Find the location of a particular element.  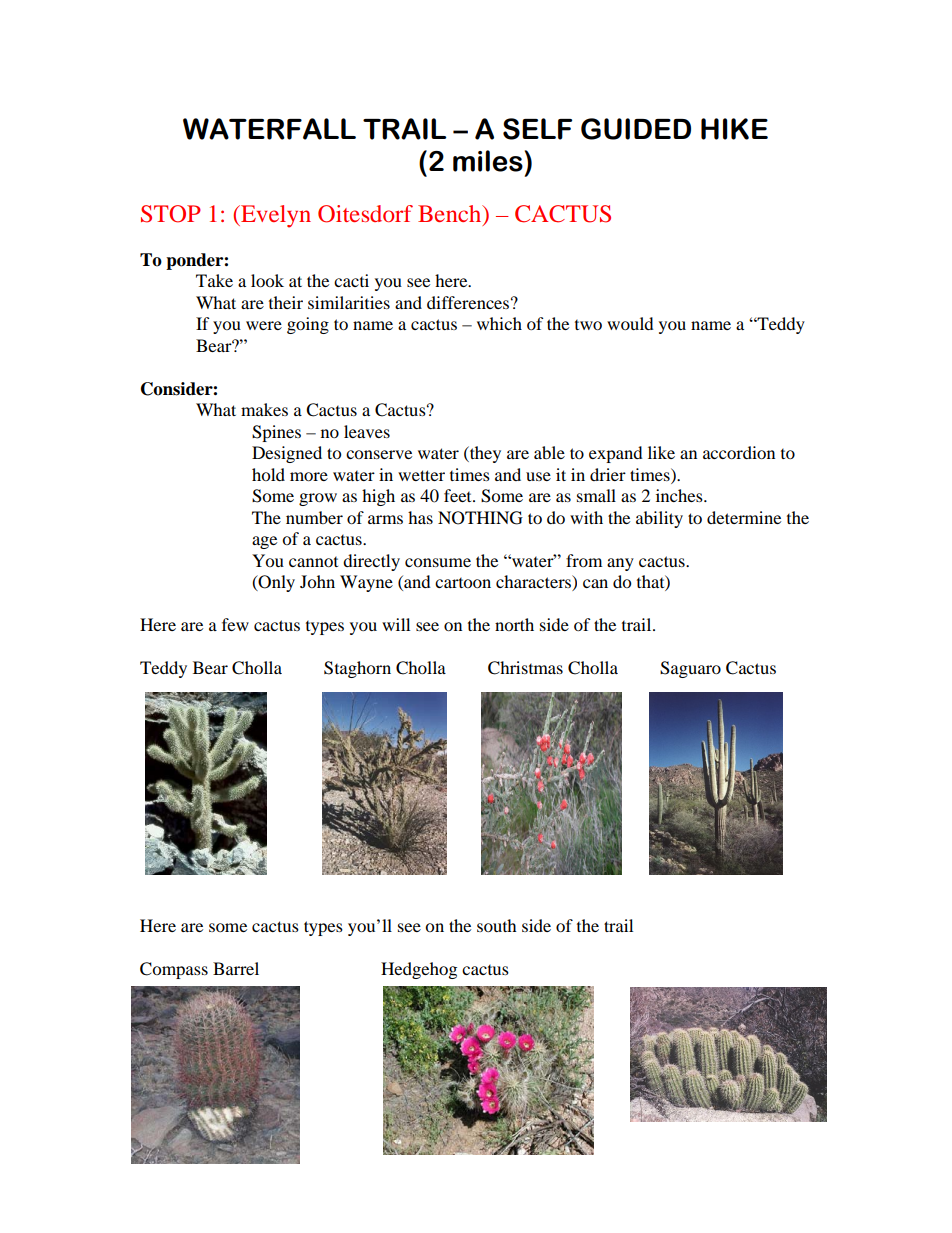

north is located at coordinates (514, 624).
